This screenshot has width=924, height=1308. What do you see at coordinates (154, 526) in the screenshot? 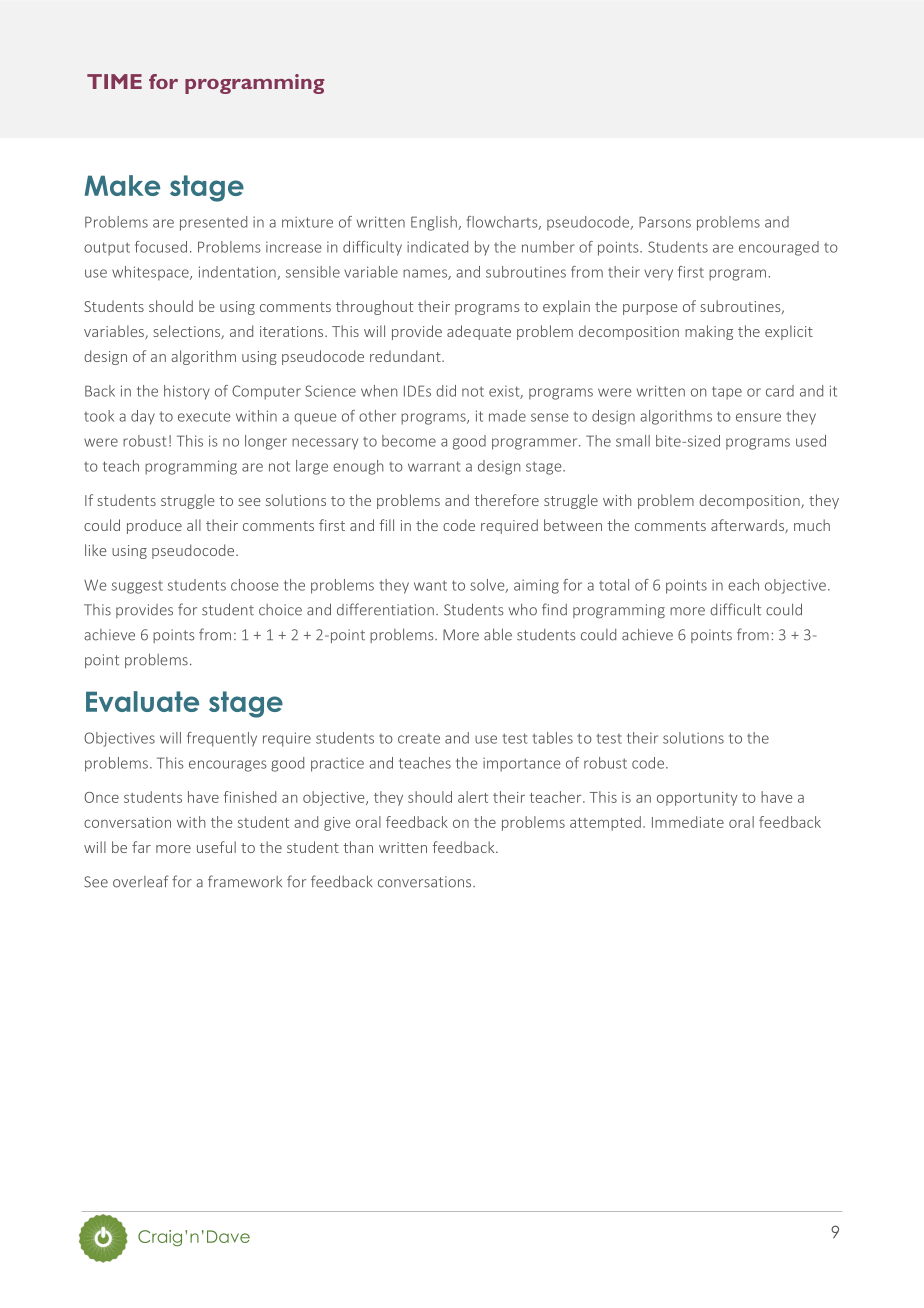
I see `produce` at bounding box center [154, 526].
